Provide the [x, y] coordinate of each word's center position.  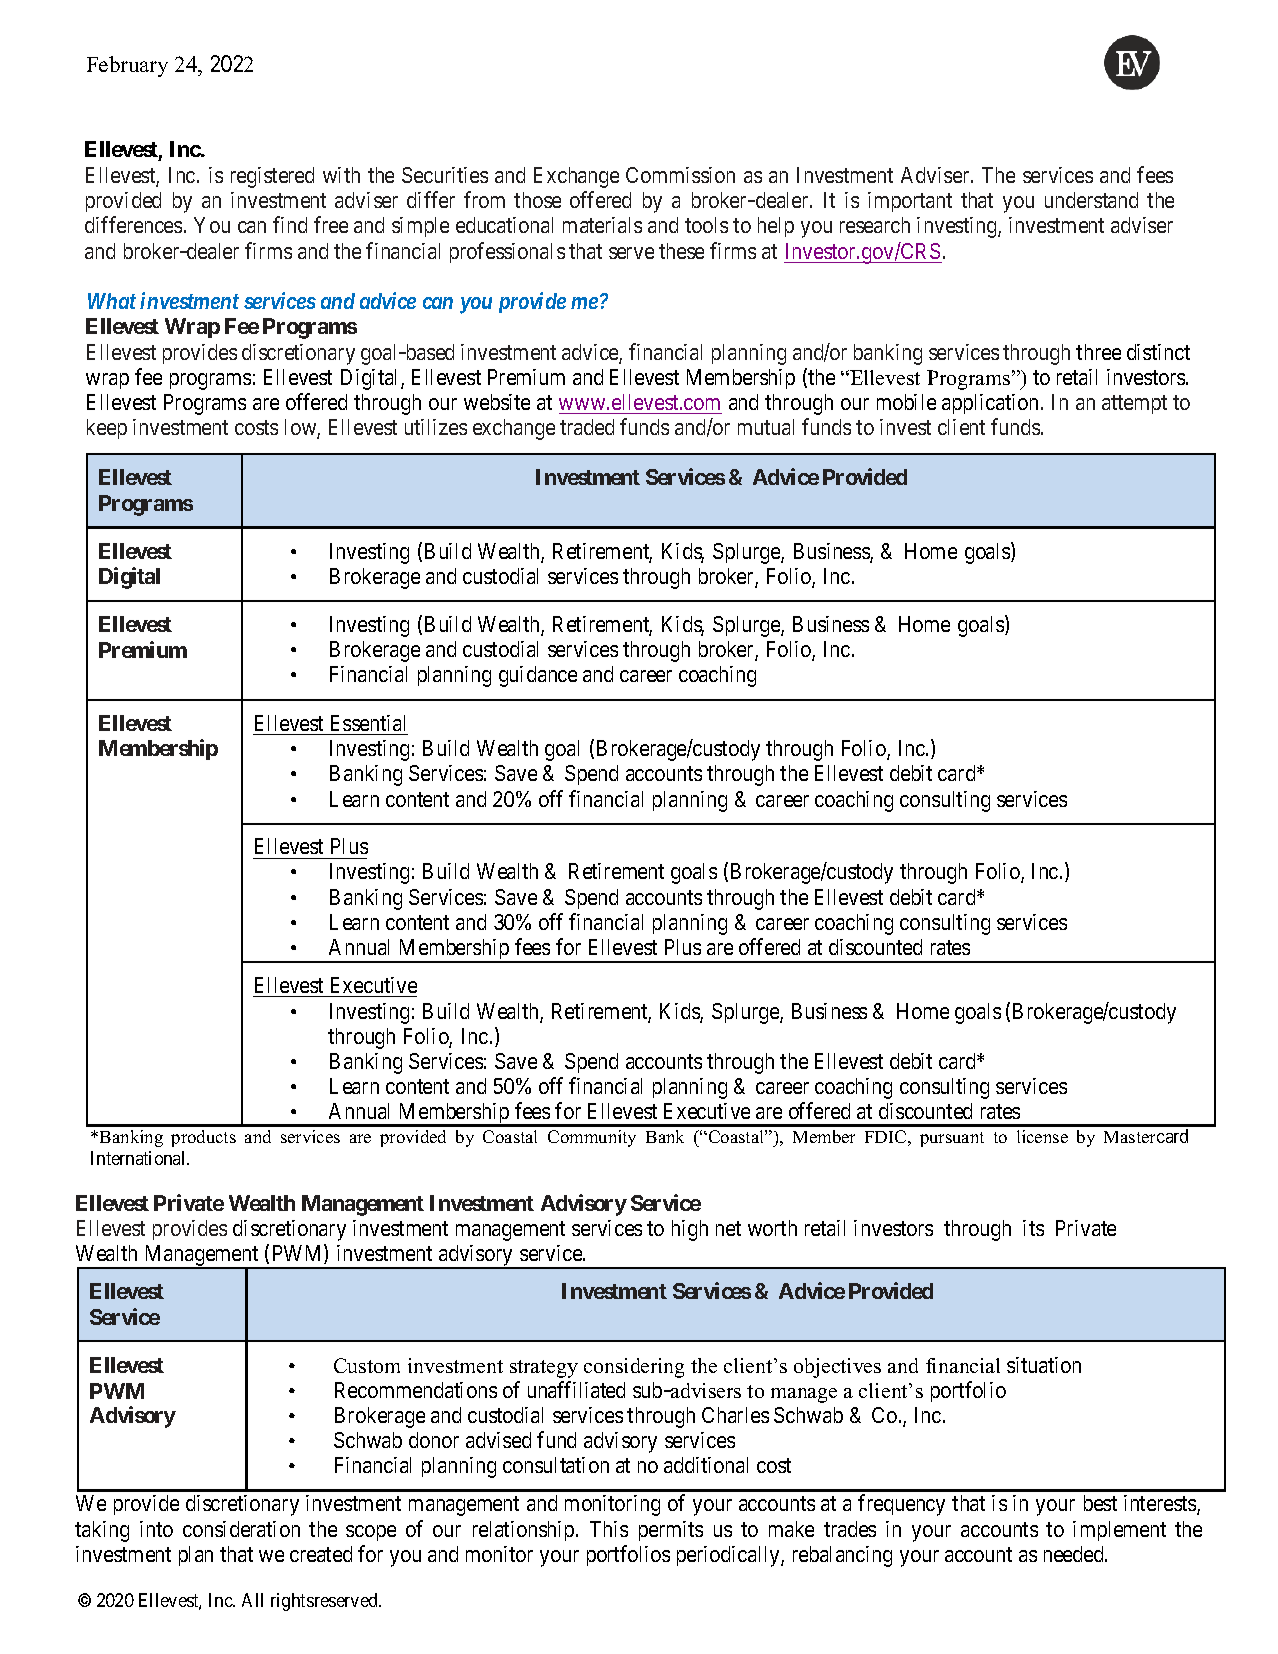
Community [592, 1138]
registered [272, 177]
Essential [368, 723]
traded [587, 427]
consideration [241, 1529]
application [992, 404]
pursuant [952, 1139]
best [1100, 1503]
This [609, 1529]
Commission [680, 175]
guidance [538, 676]
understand [1091, 200]
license [1042, 1136]
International [140, 1158]
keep [107, 429]
